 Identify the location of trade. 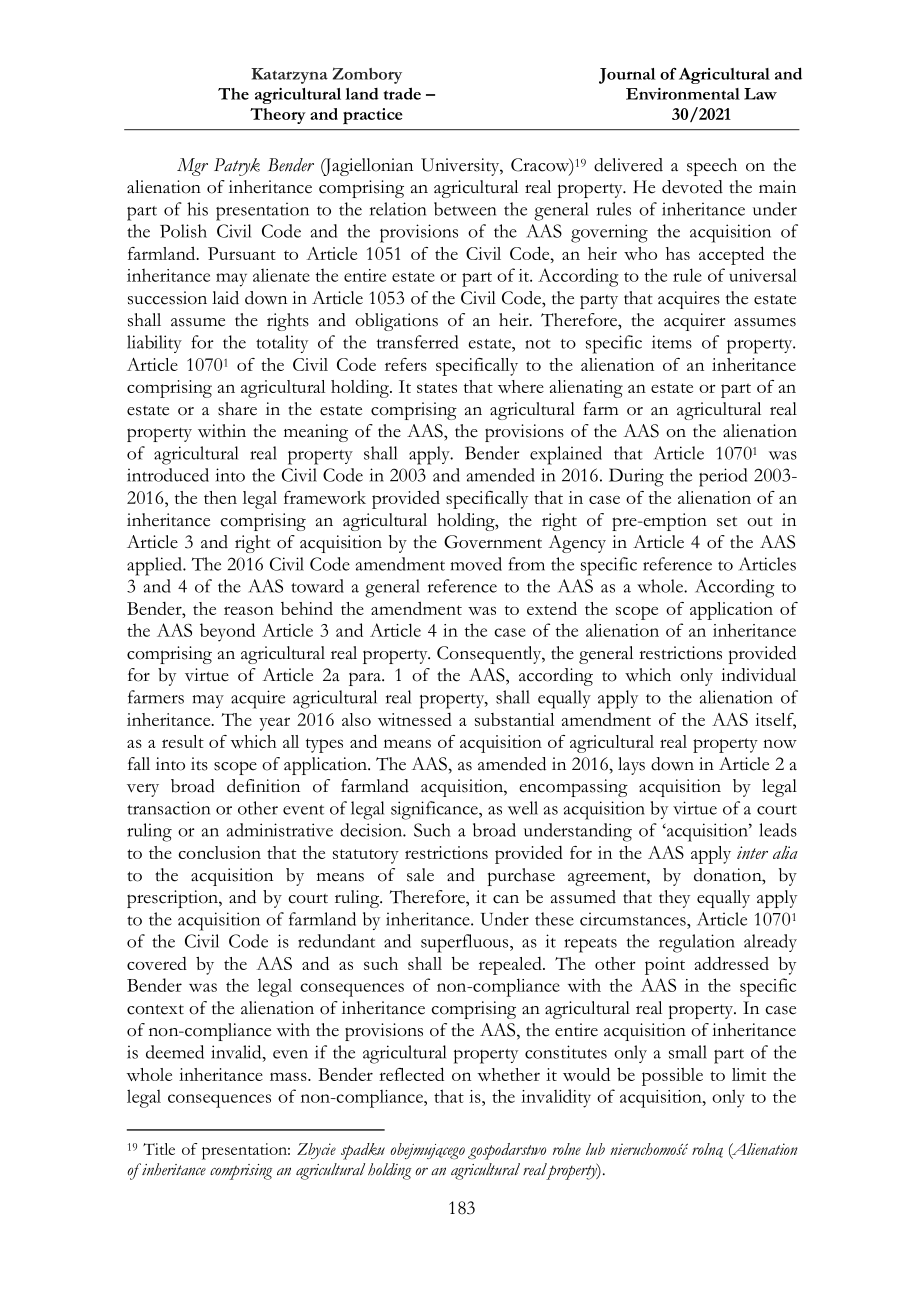
(402, 93).
